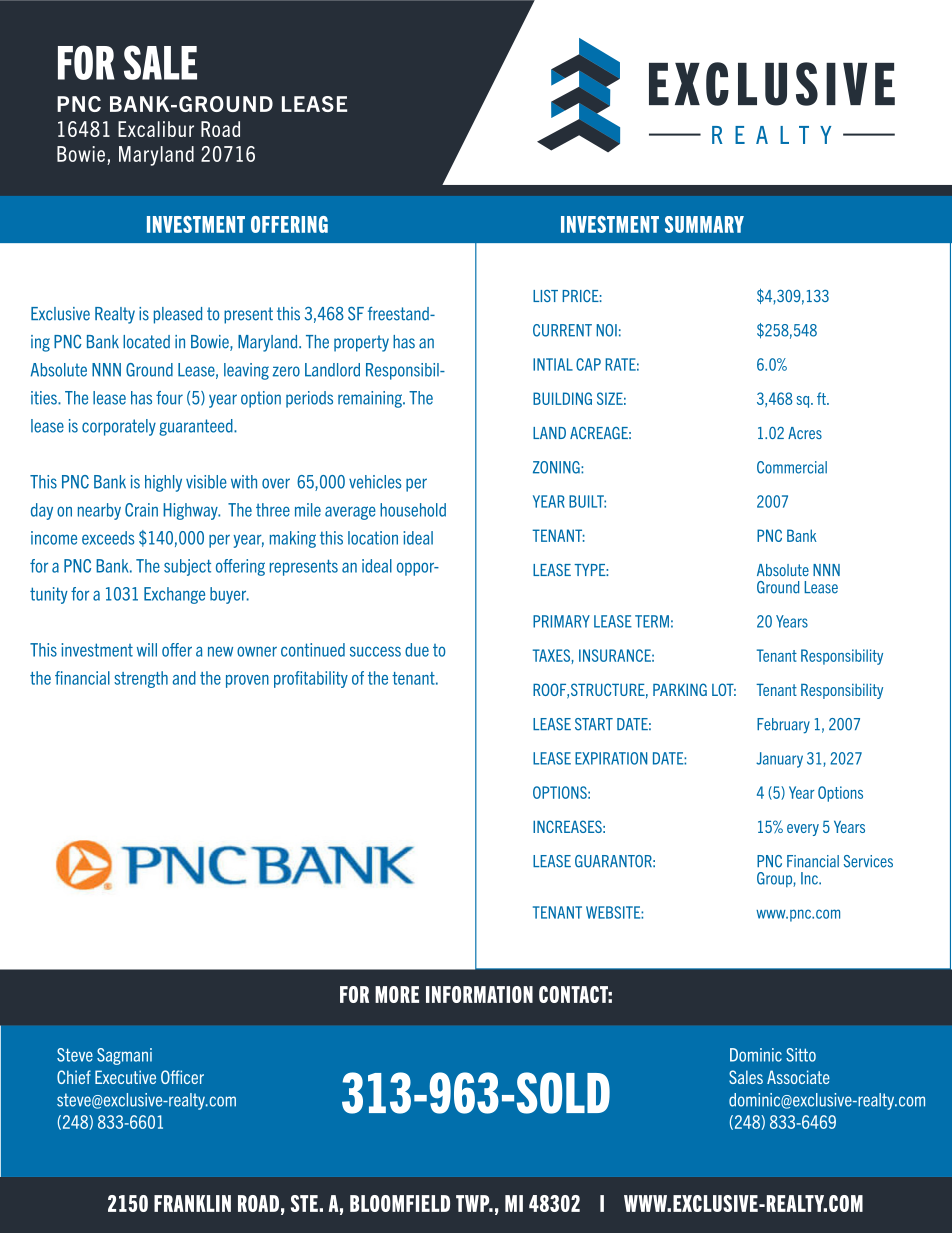  I want to click on Associate, so click(798, 1077).
